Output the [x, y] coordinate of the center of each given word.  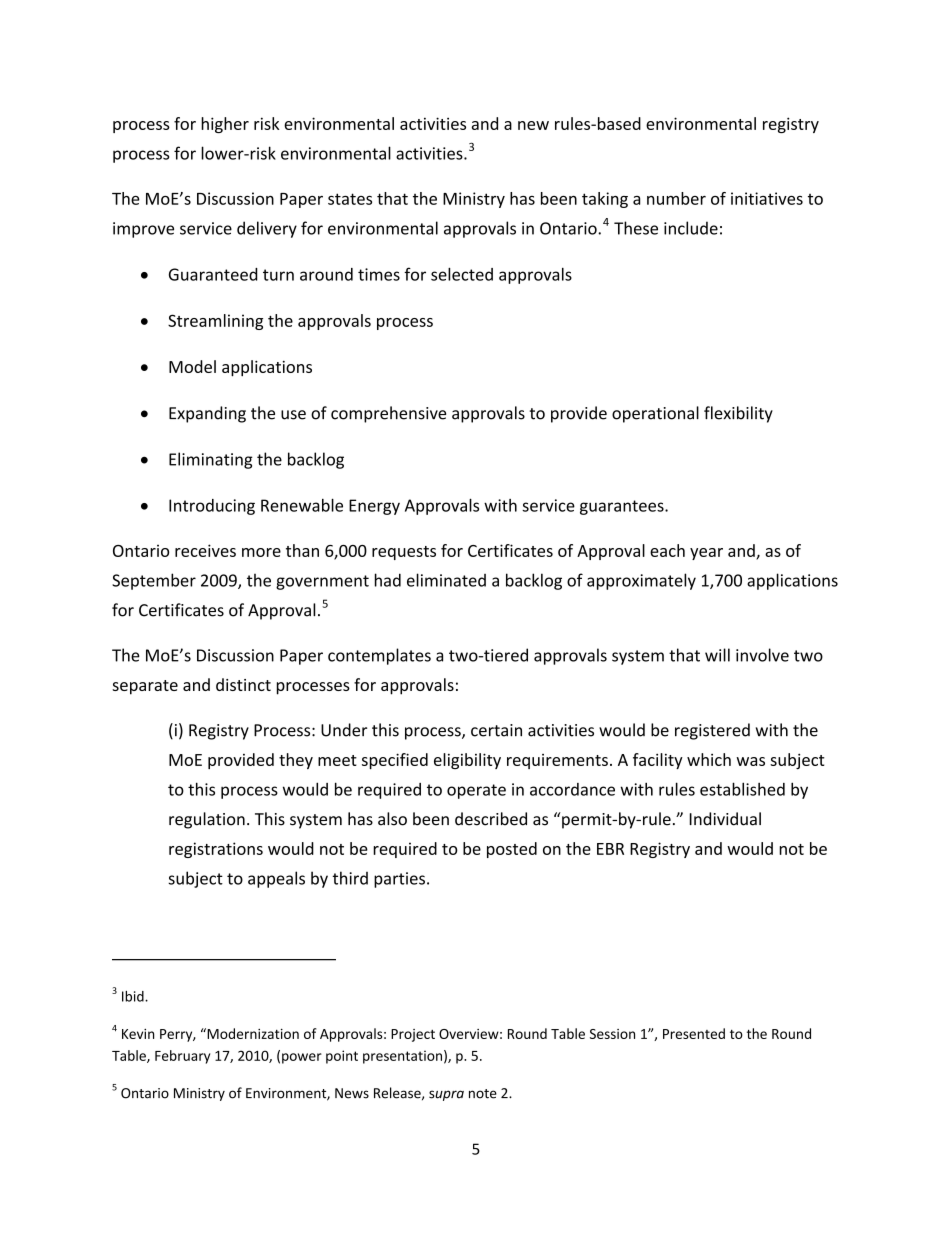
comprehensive [388, 414]
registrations [216, 850]
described [491, 819]
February [182, 1057]
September [154, 581]
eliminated [446, 580]
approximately [641, 581]
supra [446, 1095]
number [676, 198]
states [350, 199]
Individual [725, 819]
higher [225, 125]
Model [192, 366]
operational [655, 414]
